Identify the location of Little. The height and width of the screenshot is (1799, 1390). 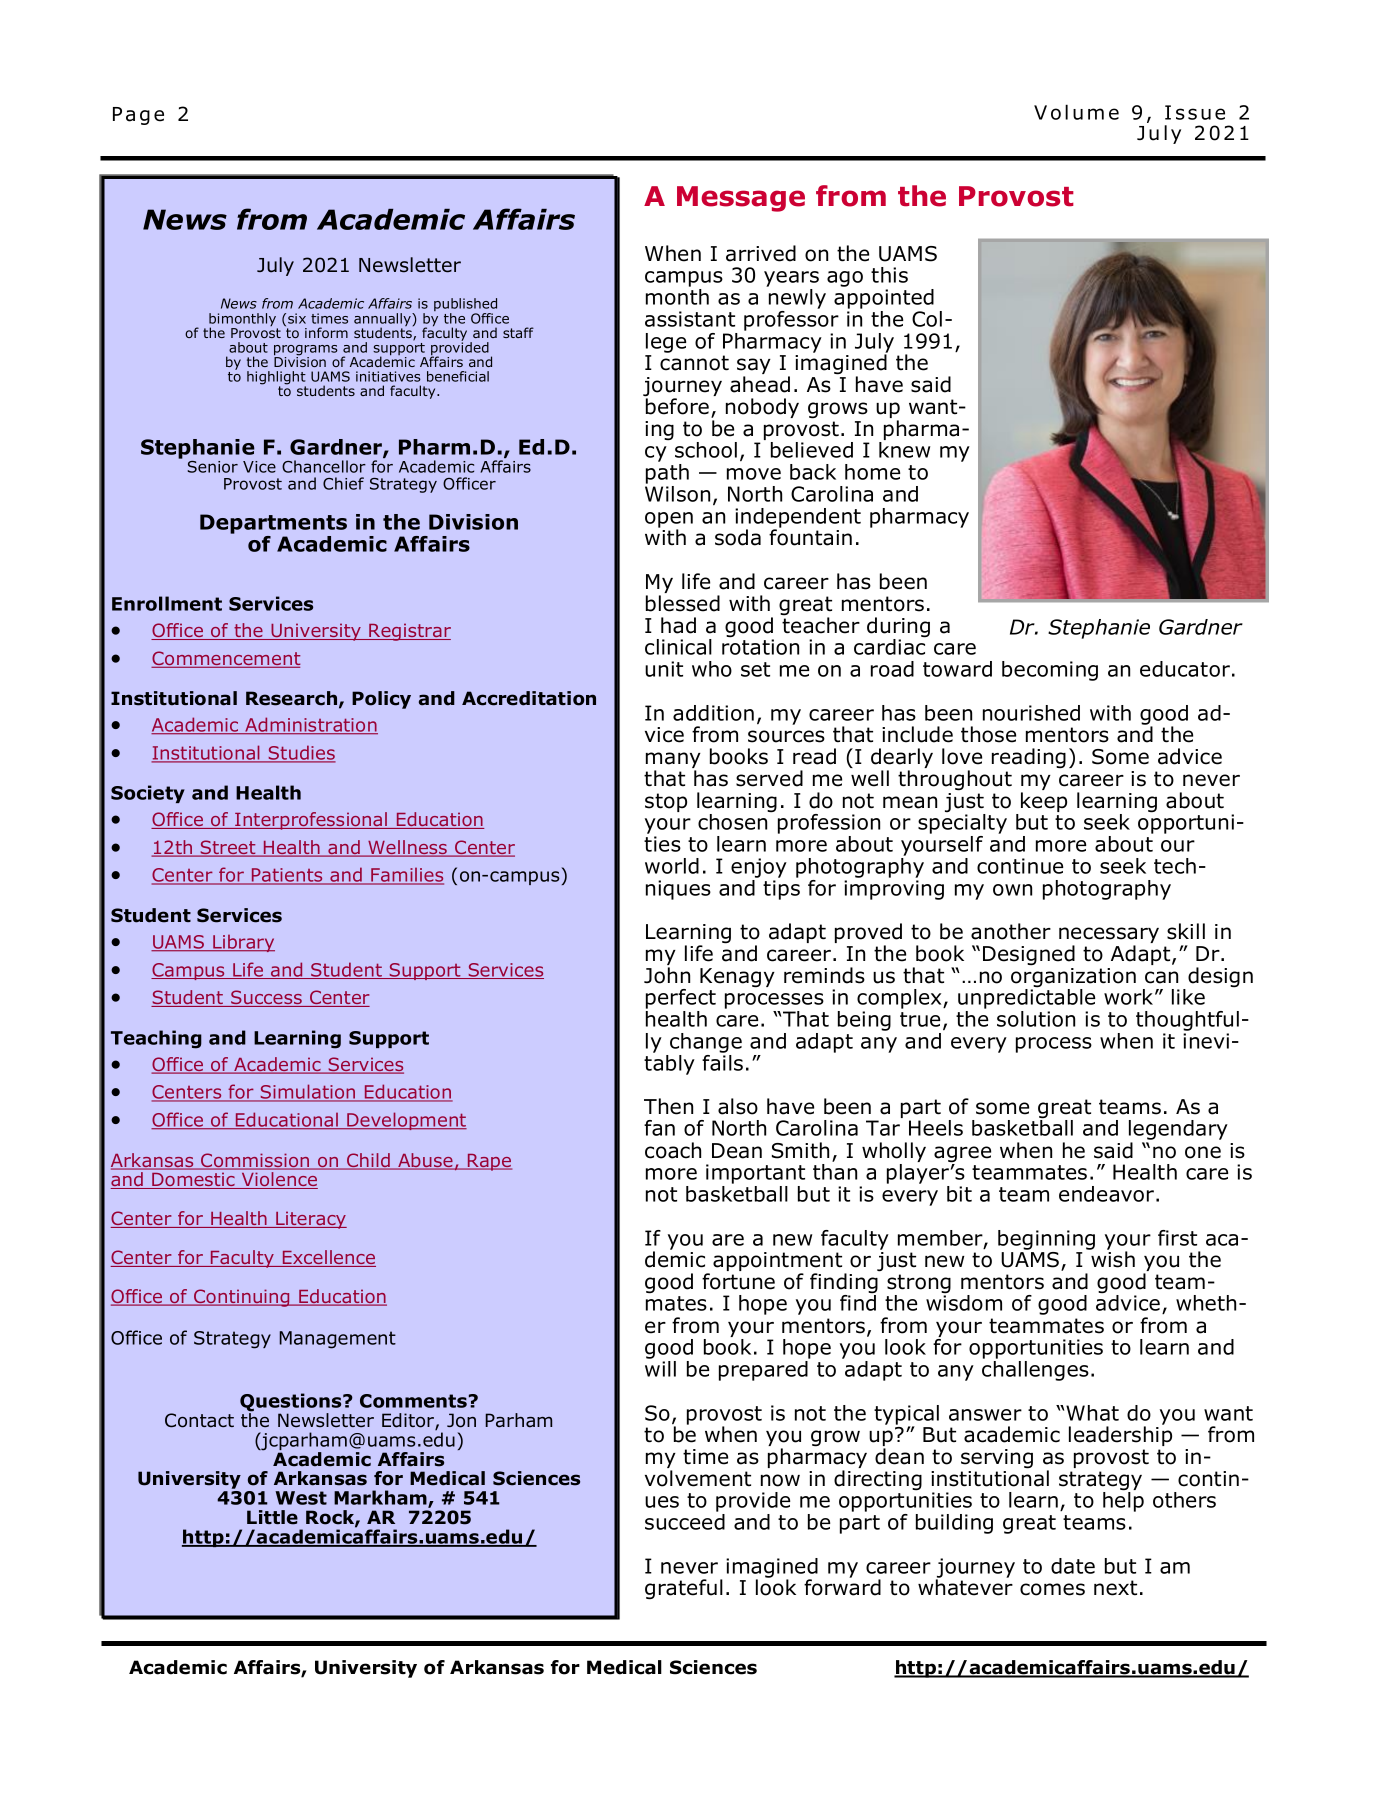
(272, 1517).
